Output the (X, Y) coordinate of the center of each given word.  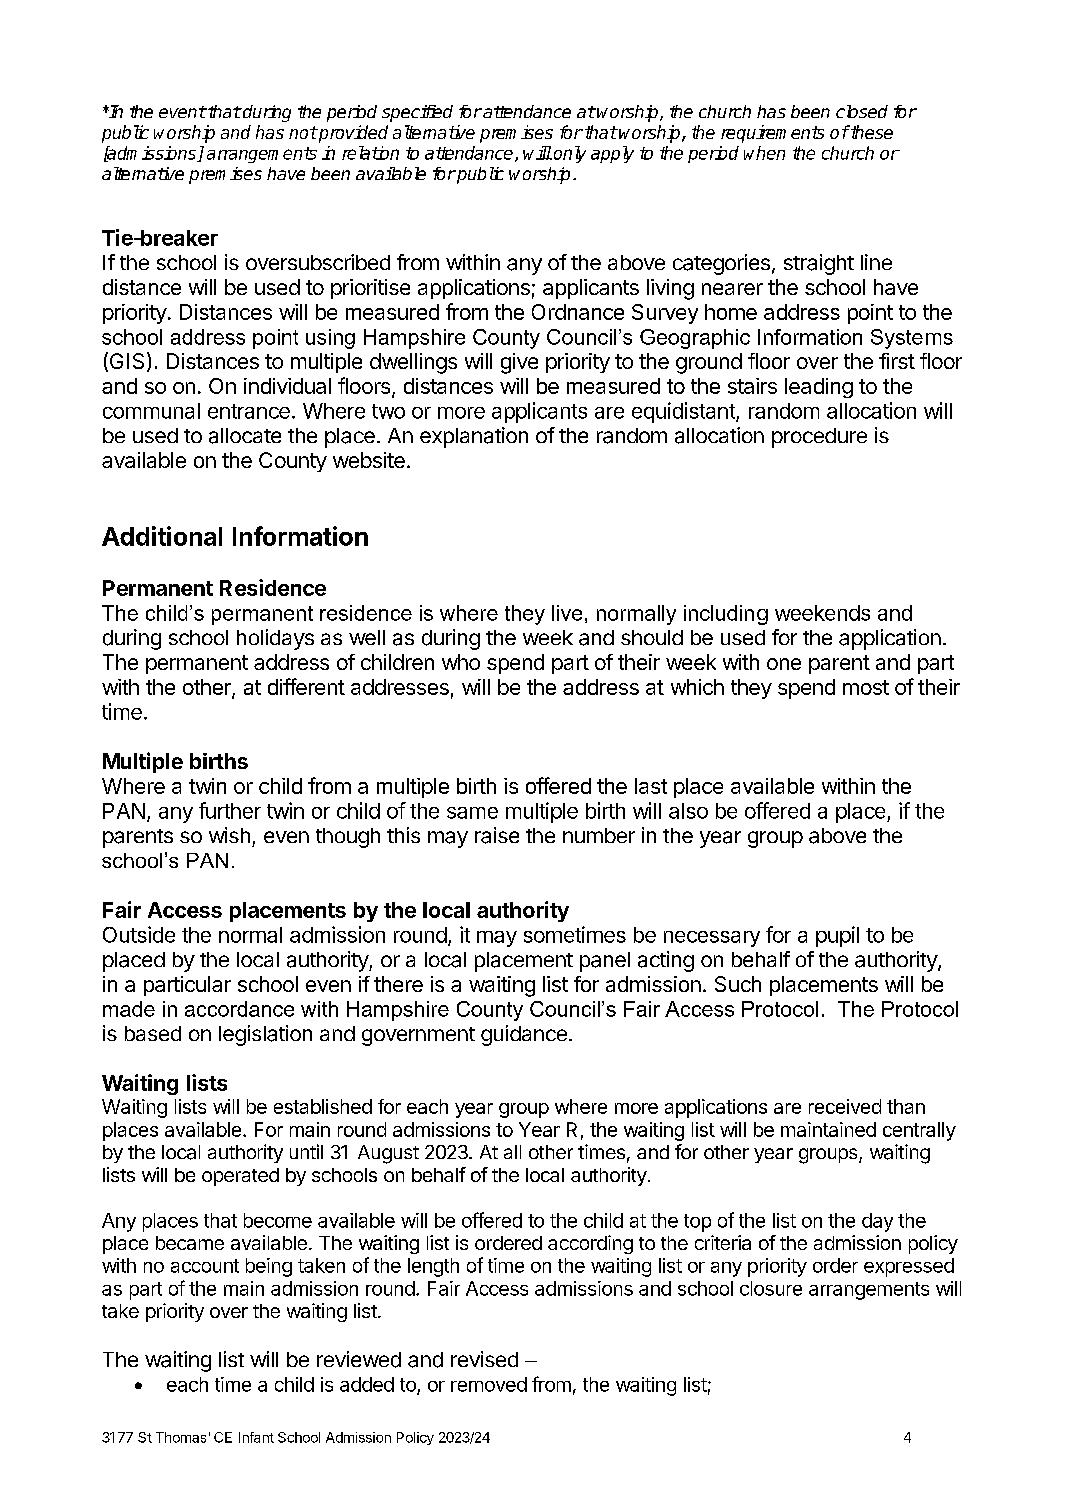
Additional (162, 536)
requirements (772, 134)
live (567, 613)
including (726, 615)
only (570, 154)
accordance (239, 1009)
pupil (837, 936)
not (303, 132)
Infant (256, 1437)
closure (771, 1288)
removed (489, 1384)
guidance (524, 1035)
